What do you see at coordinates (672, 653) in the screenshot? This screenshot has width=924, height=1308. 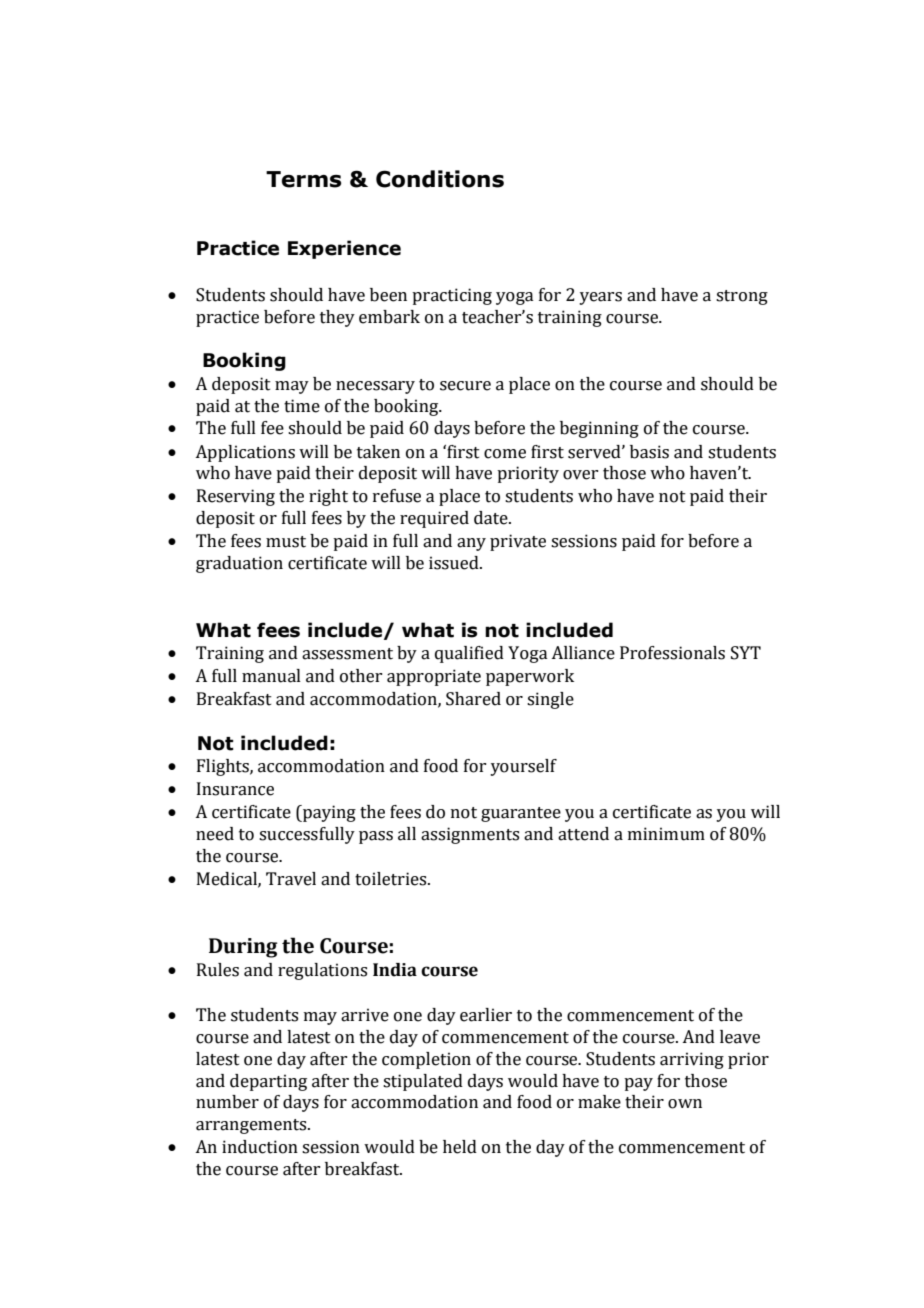 I see `Professionals` at bounding box center [672, 653].
